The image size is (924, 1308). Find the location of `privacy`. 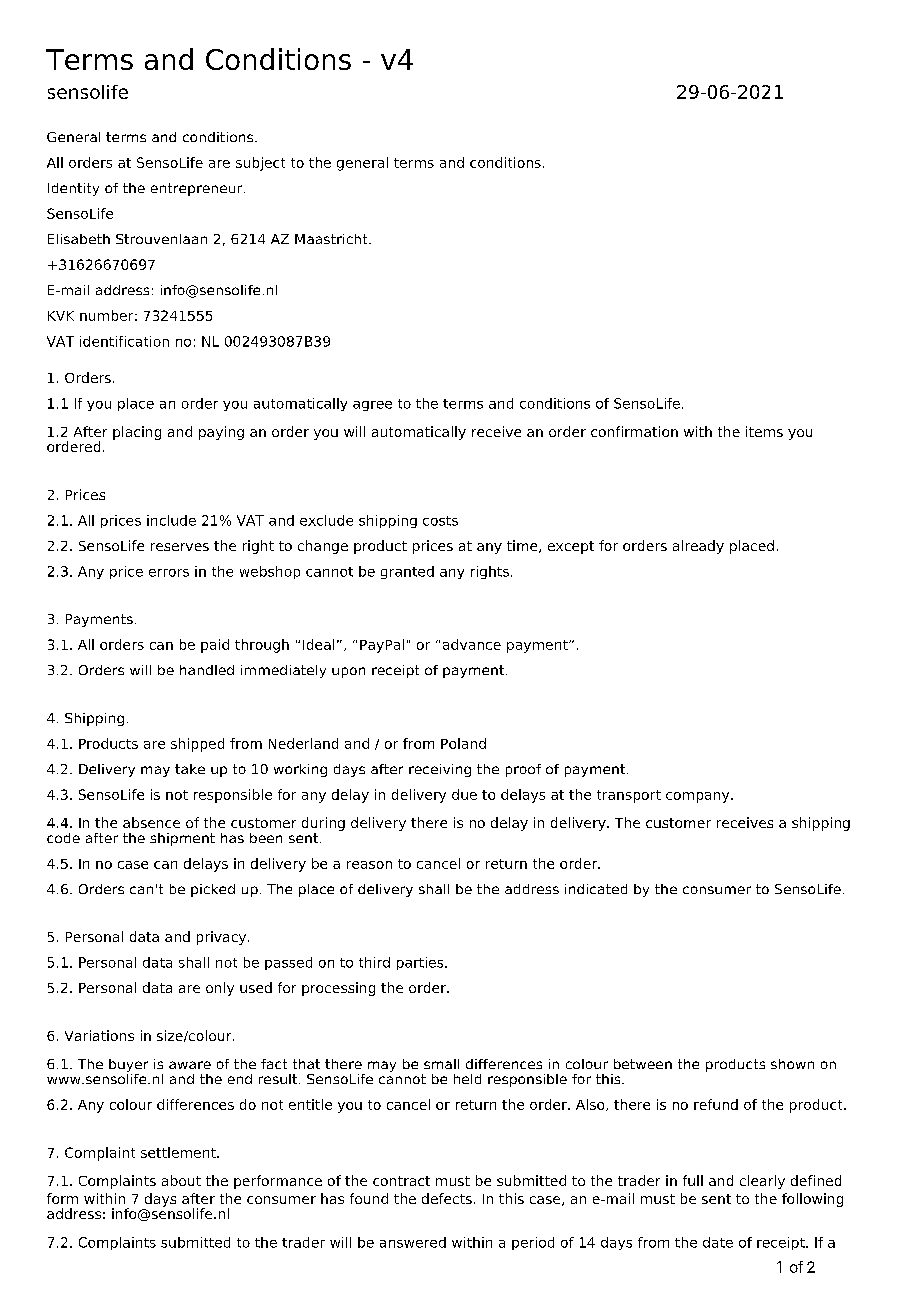

privacy is located at coordinates (223, 938).
